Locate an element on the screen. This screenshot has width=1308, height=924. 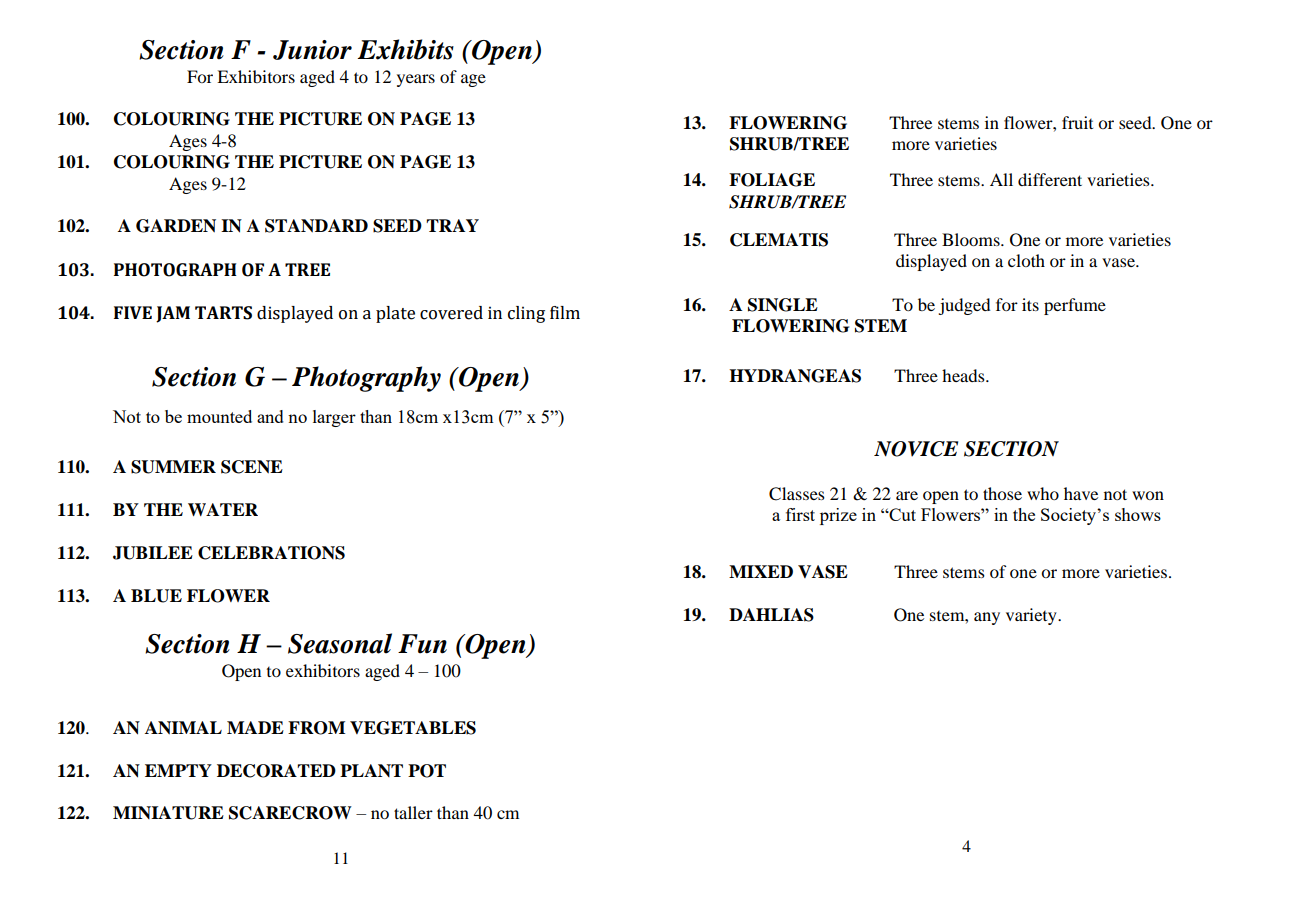
CLEMATIS is located at coordinates (779, 240).
